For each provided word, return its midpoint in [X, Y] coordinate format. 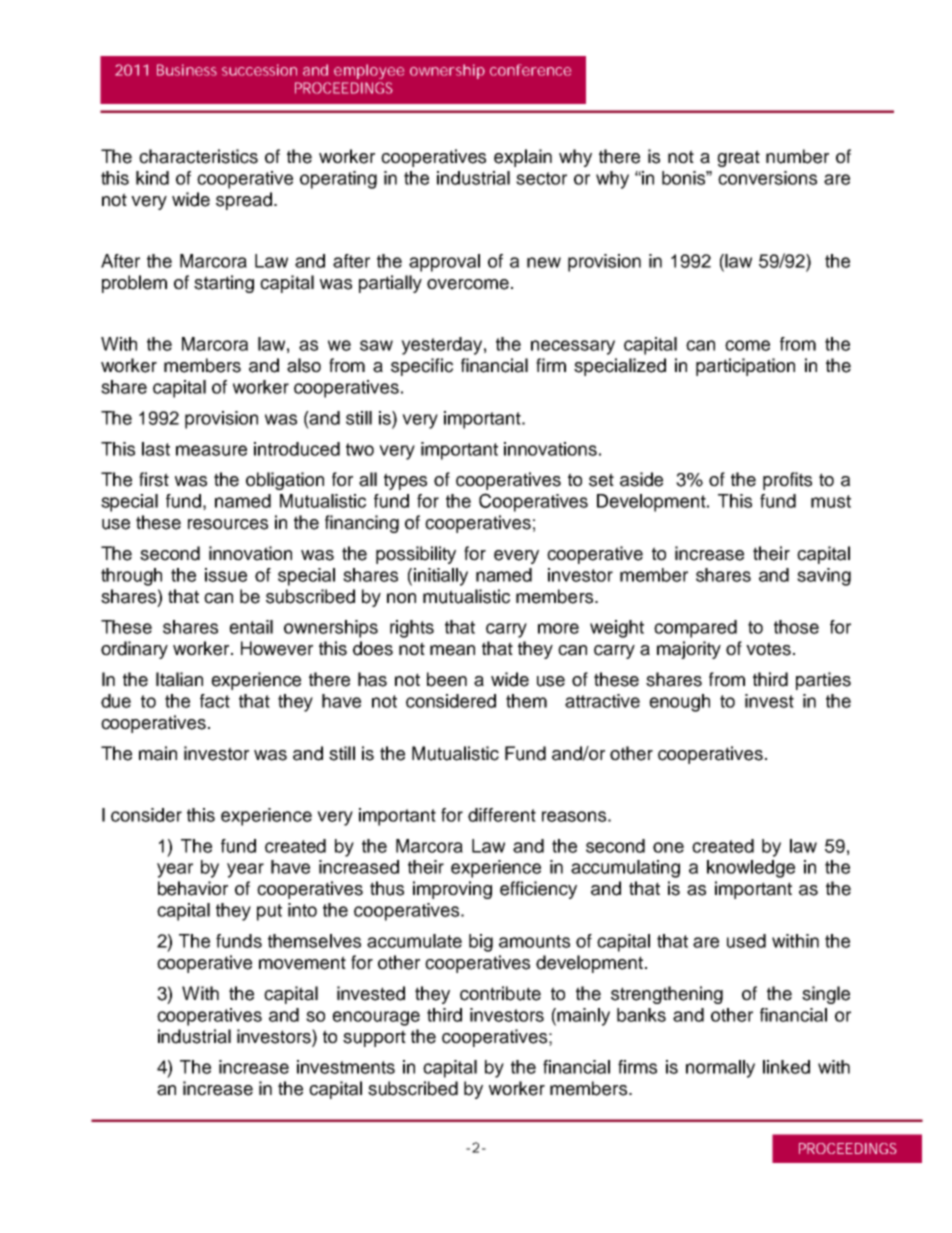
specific [422, 367]
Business [187, 70]
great [738, 158]
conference [530, 70]
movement [302, 963]
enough [679, 703]
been [447, 679]
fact [215, 701]
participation [745, 367]
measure [211, 450]
